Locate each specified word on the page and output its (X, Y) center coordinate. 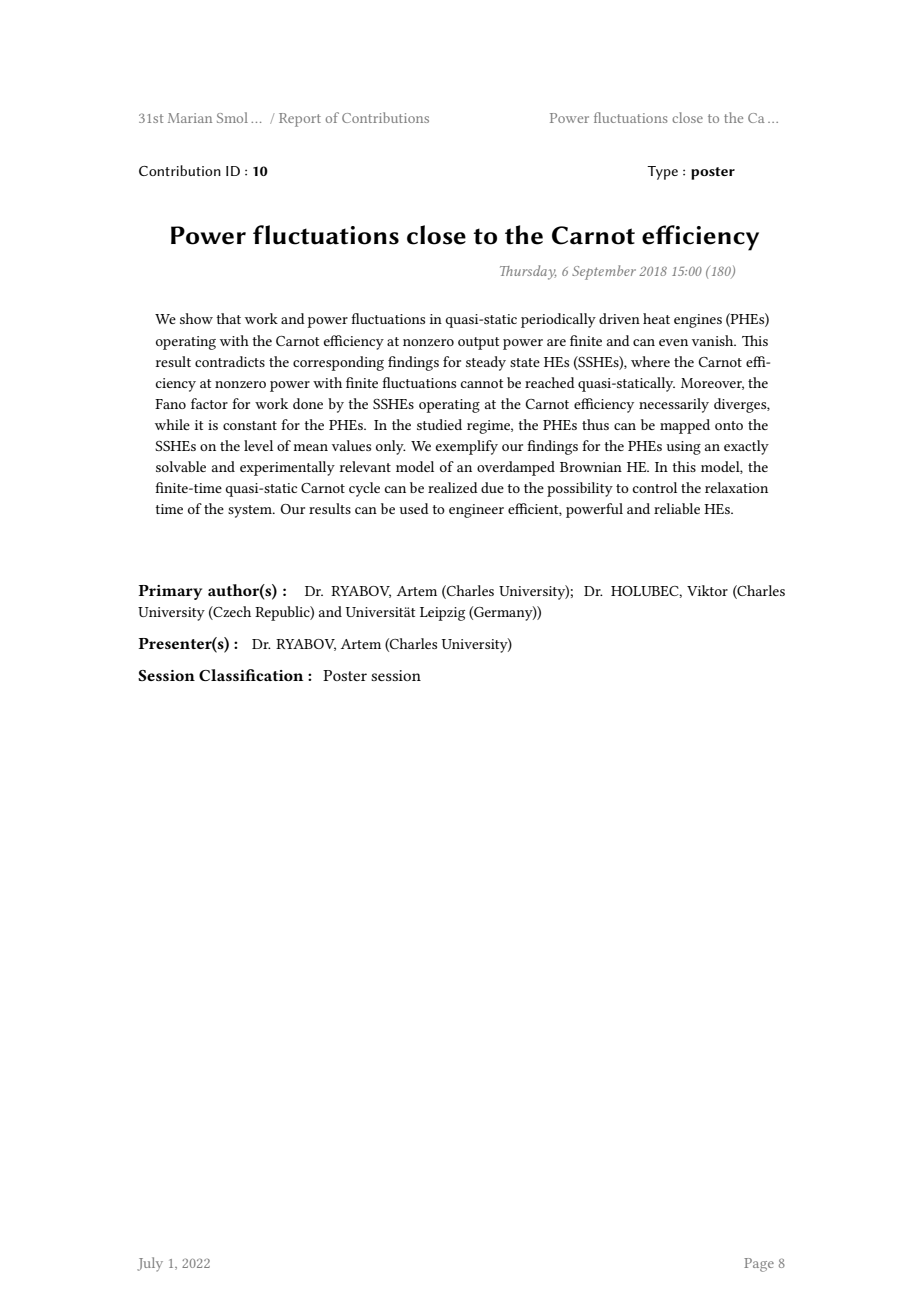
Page (759, 1265)
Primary (170, 592)
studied (439, 424)
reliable (677, 508)
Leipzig (442, 614)
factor (209, 403)
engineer (476, 511)
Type (662, 173)
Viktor (707, 590)
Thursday (528, 272)
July (150, 1264)
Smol (232, 117)
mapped (685, 426)
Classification (251, 675)
